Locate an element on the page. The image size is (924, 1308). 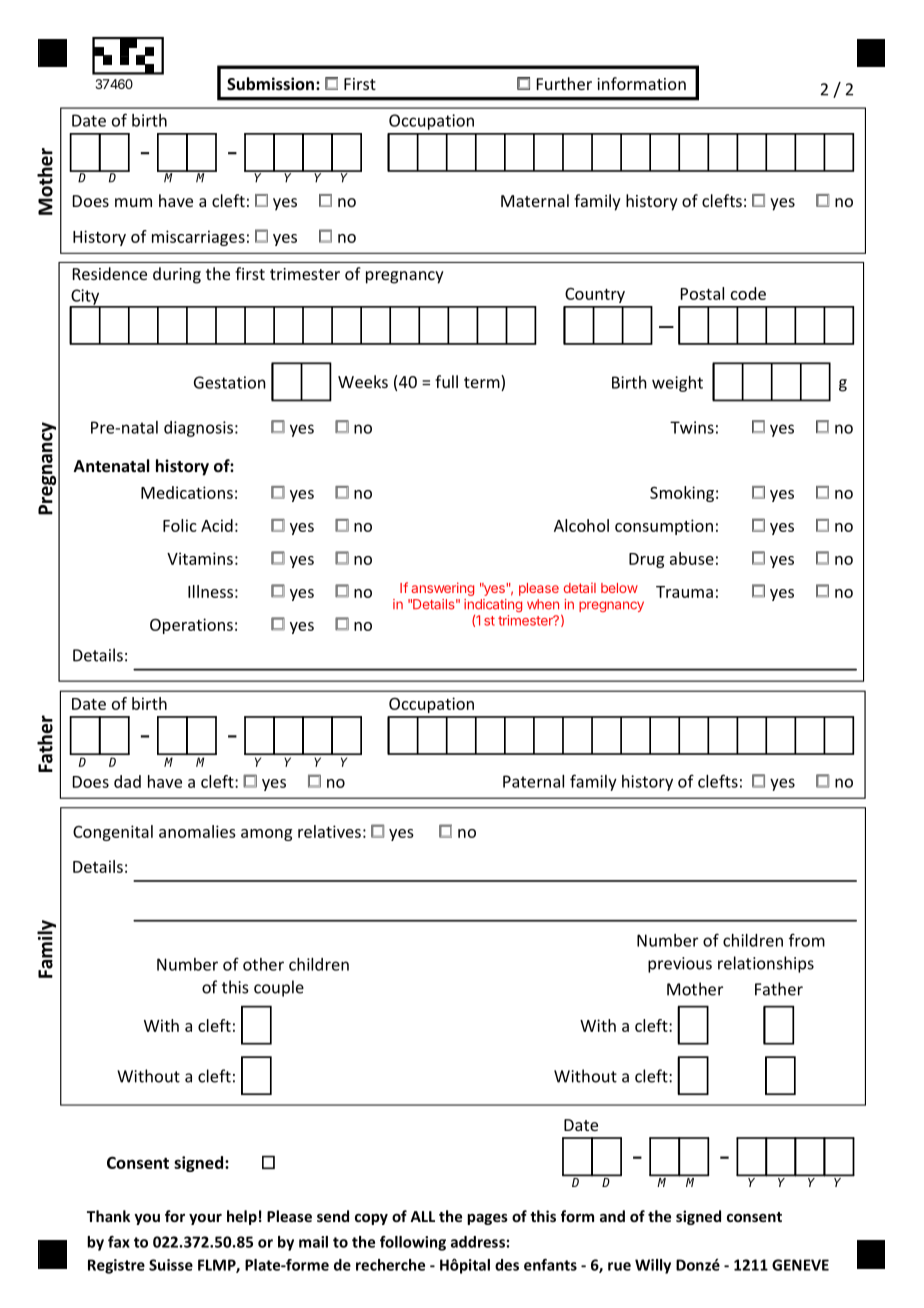
Further is located at coordinates (564, 83).
